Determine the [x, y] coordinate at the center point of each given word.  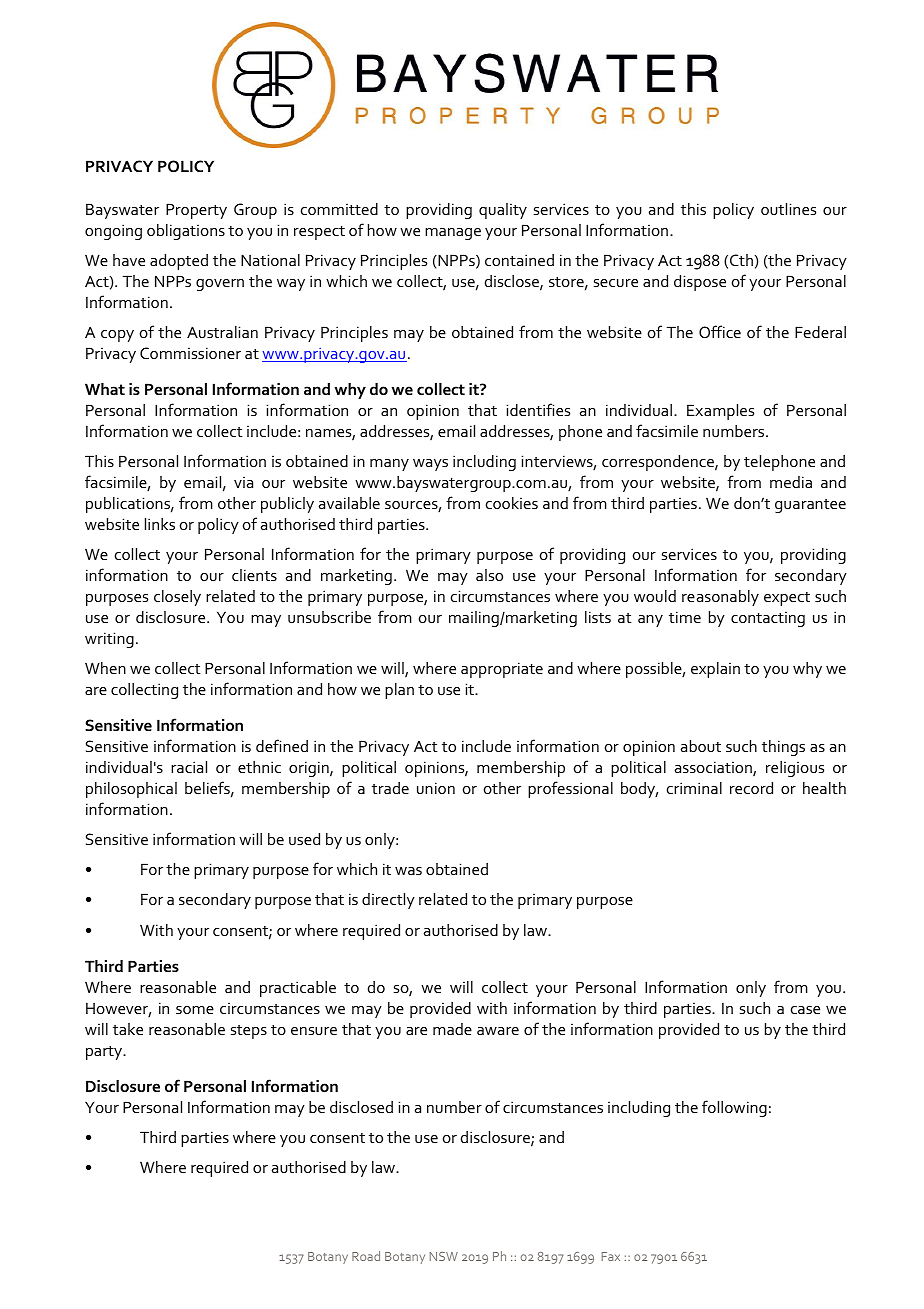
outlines [788, 209]
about [701, 746]
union [436, 788]
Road [366, 1256]
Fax [611, 1256]
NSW [444, 1256]
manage [453, 234]
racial [189, 767]
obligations [186, 232]
